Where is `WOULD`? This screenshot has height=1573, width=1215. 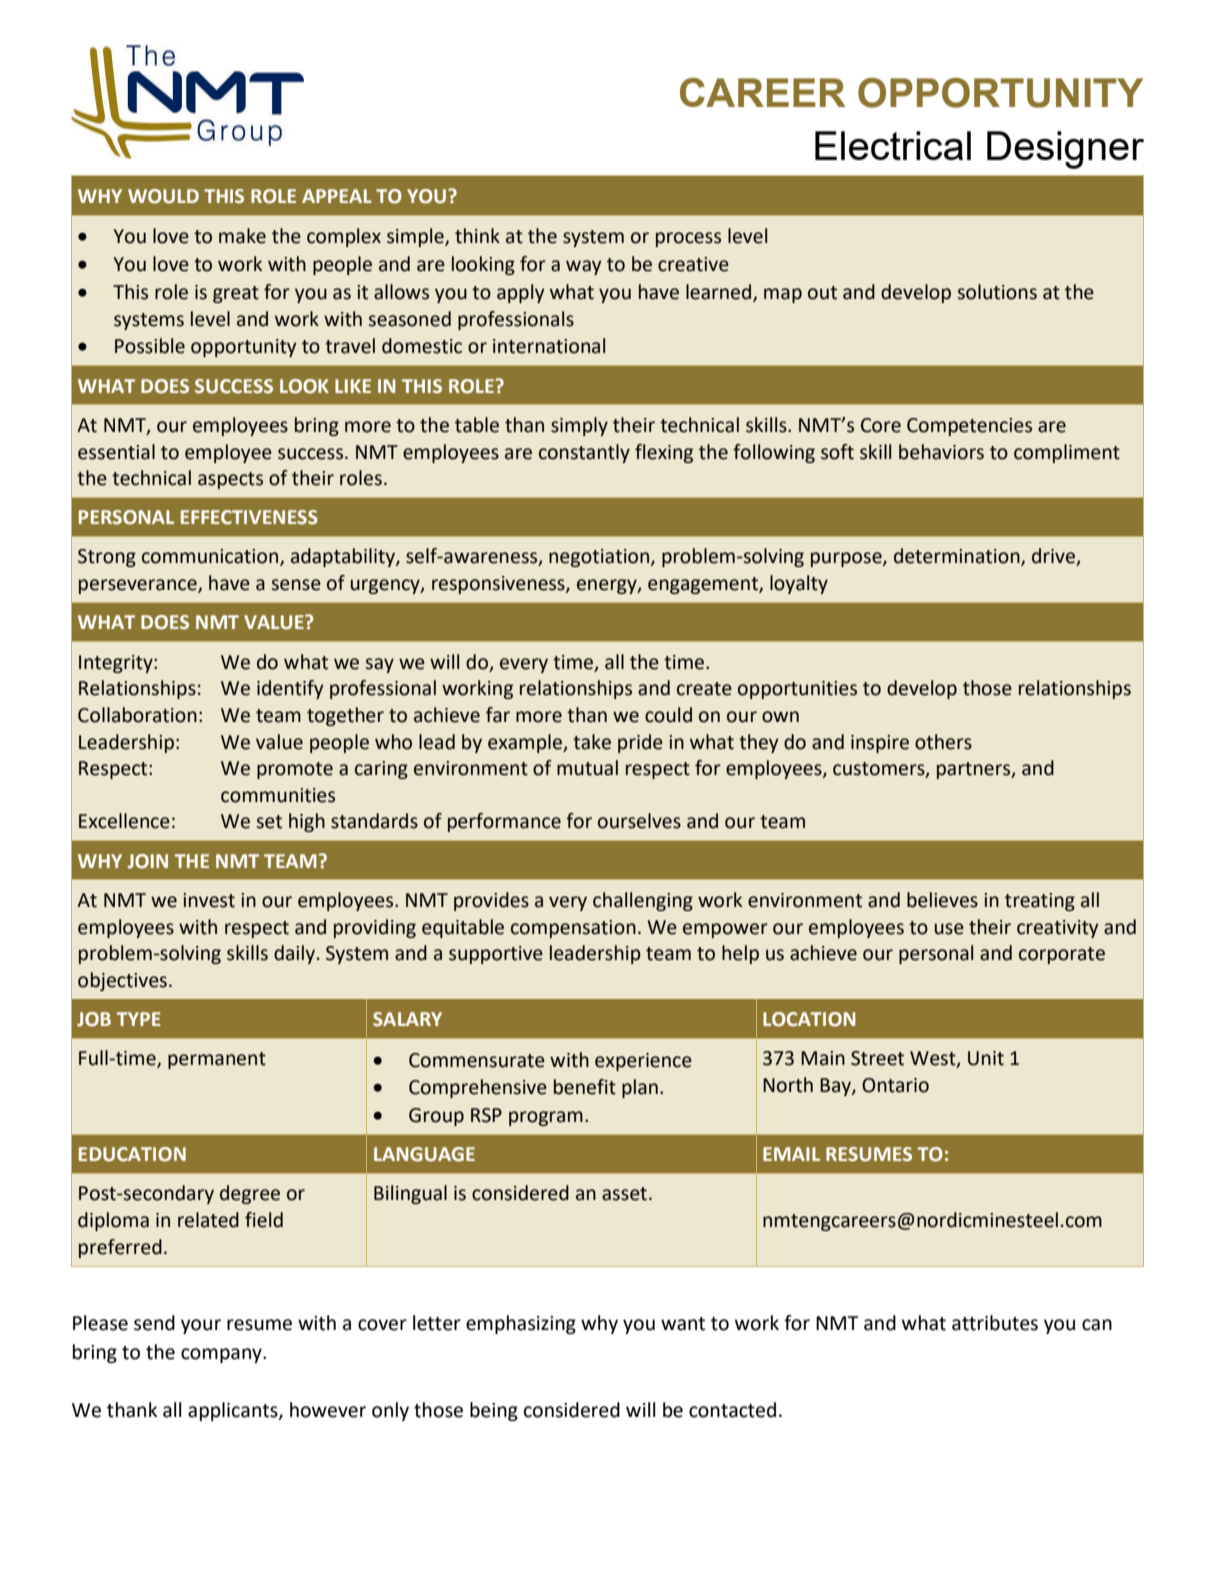 WOULD is located at coordinates (163, 196).
